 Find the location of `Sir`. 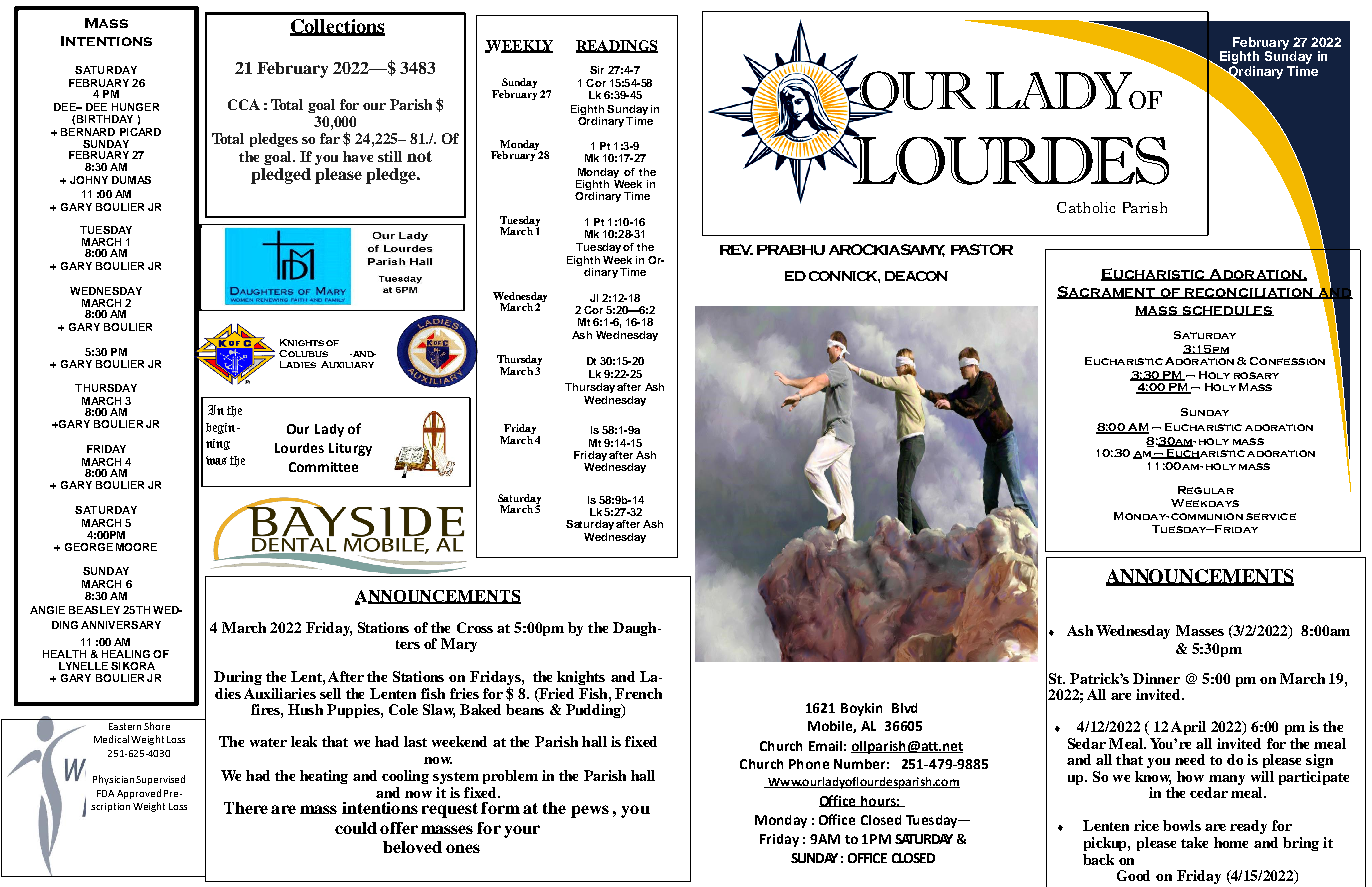

Sir is located at coordinates (597, 70).
